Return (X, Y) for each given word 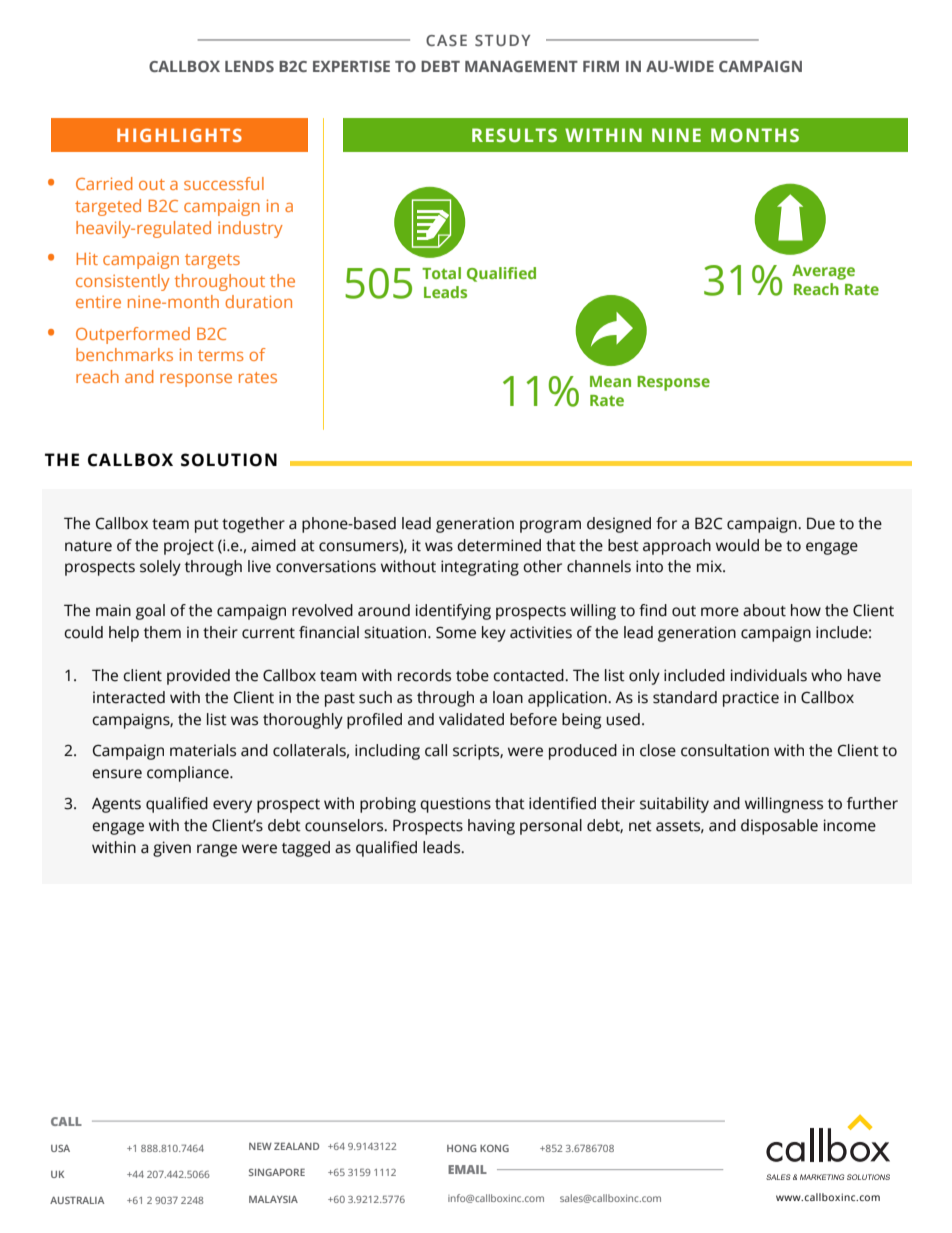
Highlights (179, 135)
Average (823, 272)
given (172, 849)
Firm (601, 66)
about (764, 610)
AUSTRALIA (77, 1200)
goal (150, 612)
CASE (446, 40)
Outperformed (133, 335)
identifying (453, 612)
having (491, 827)
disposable (779, 827)
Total (441, 273)
